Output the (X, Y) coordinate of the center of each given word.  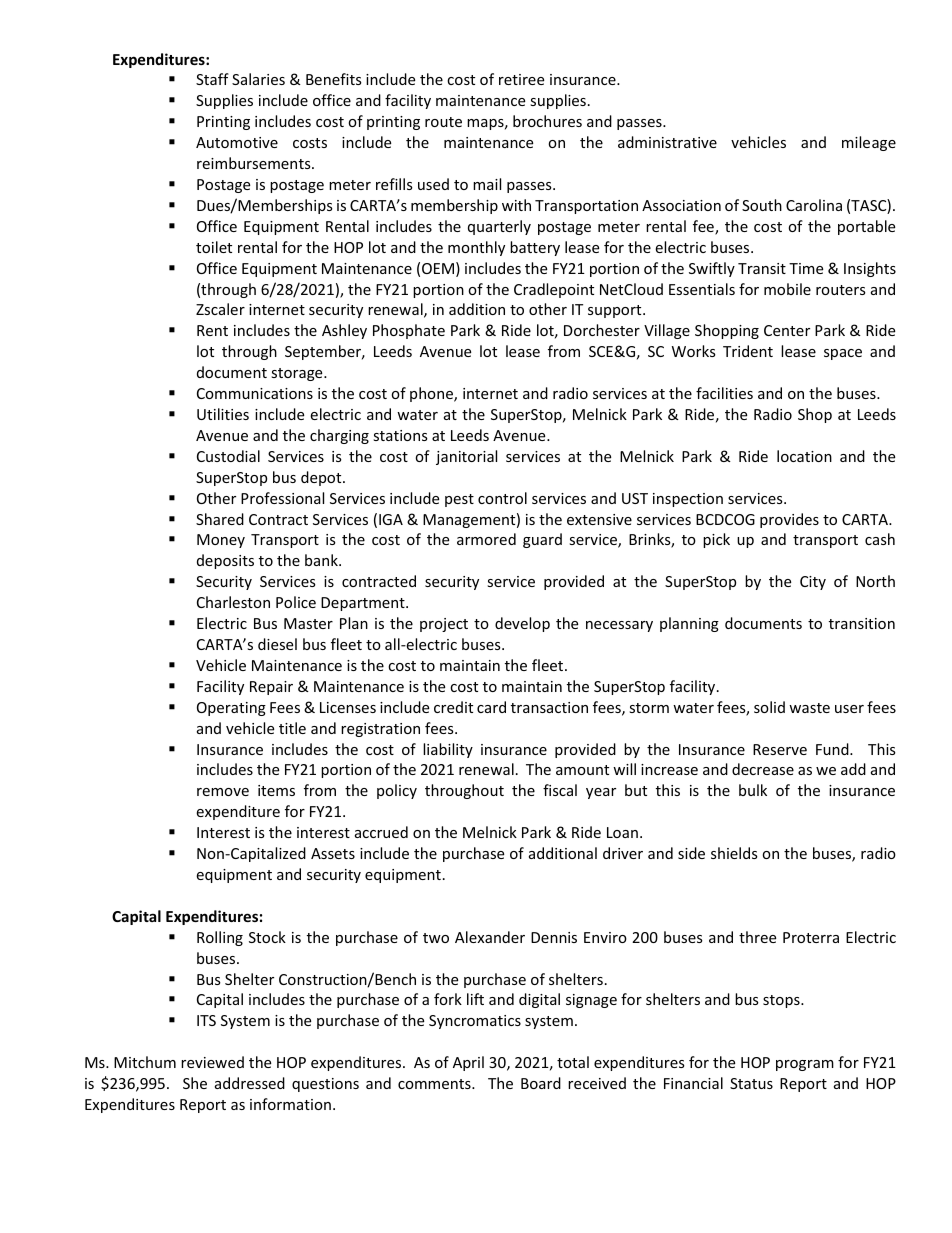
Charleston (233, 602)
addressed (250, 1083)
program (805, 1065)
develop (522, 624)
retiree (521, 79)
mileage (869, 143)
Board (541, 1083)
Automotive (237, 142)
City (813, 583)
